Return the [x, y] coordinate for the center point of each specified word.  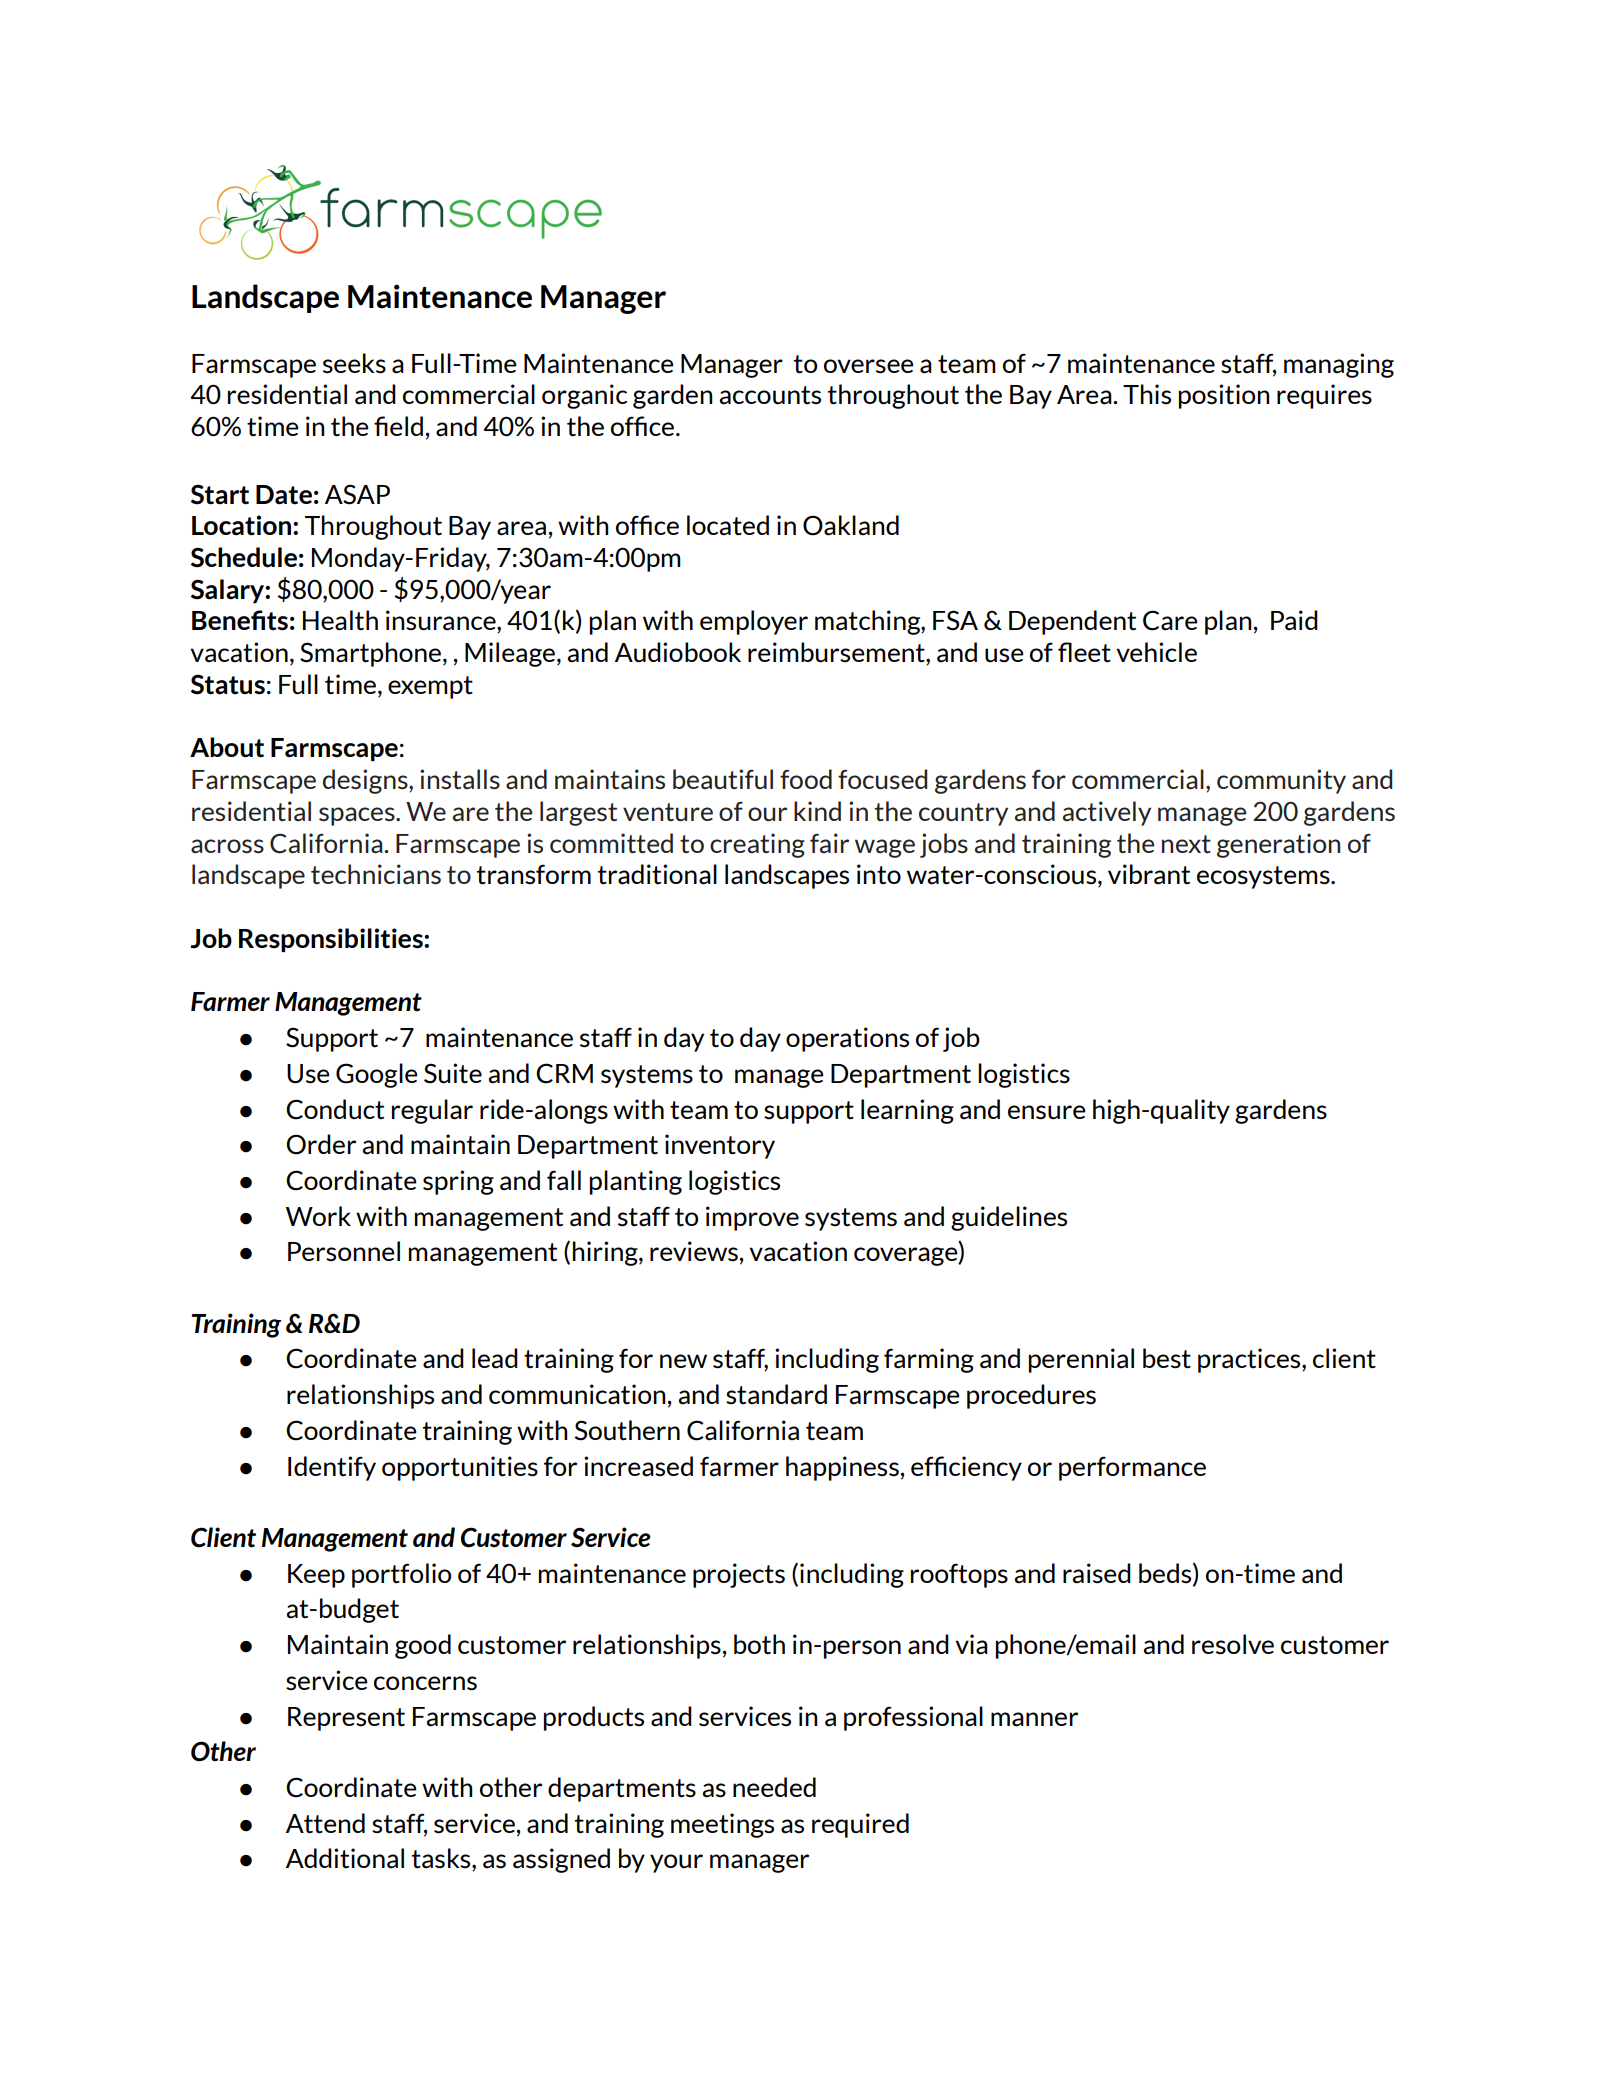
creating [757, 845]
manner [1034, 1719]
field [398, 426]
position [1224, 396]
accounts [770, 395]
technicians [376, 874]
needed [774, 1787]
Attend [325, 1823]
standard [776, 1394]
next [1186, 844]
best [1167, 1358]
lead [495, 1358]
